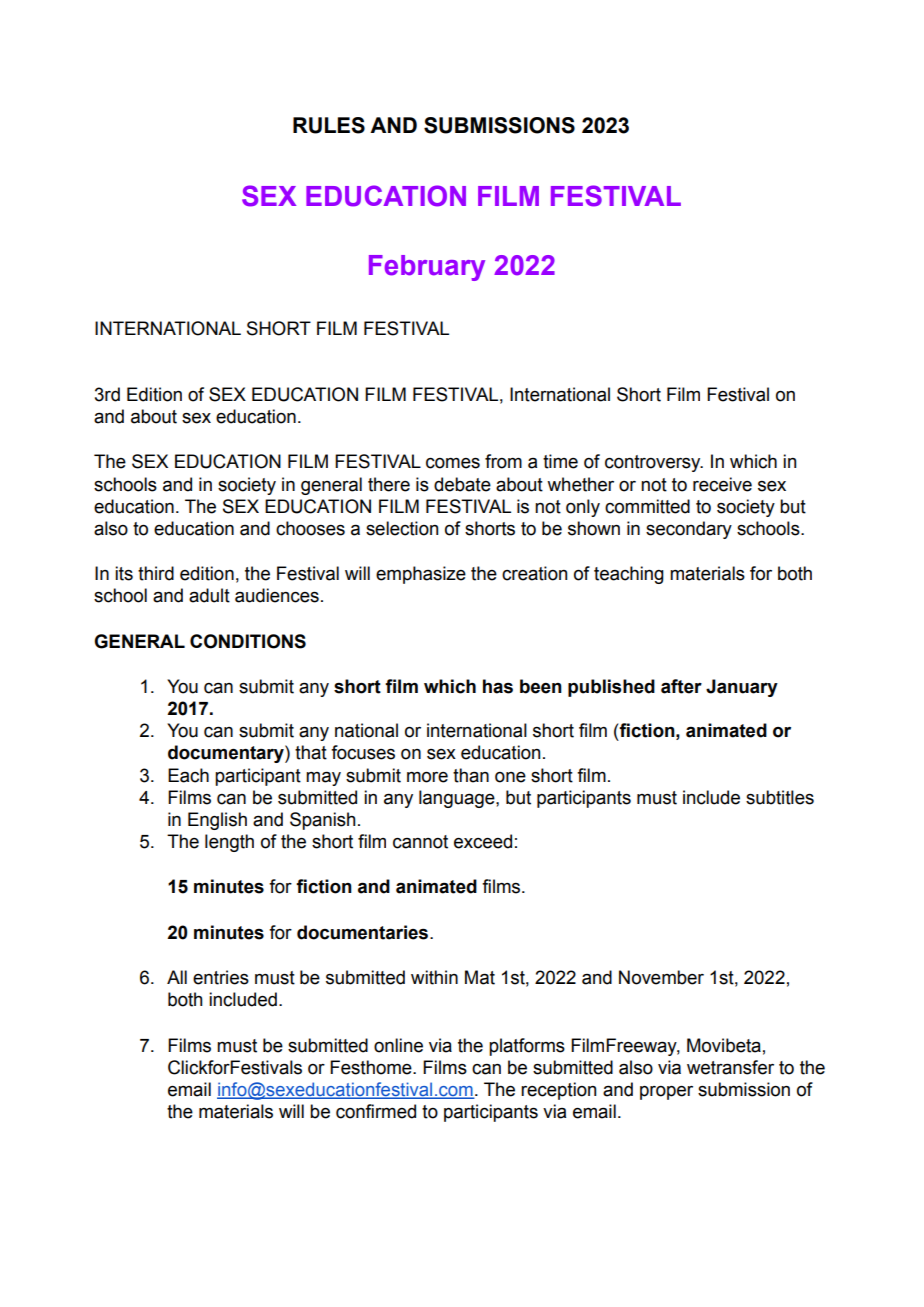 The width and height of the document is (924, 1307). Describe the element at coordinates (427, 268) in the document. I see `February` at that location.
